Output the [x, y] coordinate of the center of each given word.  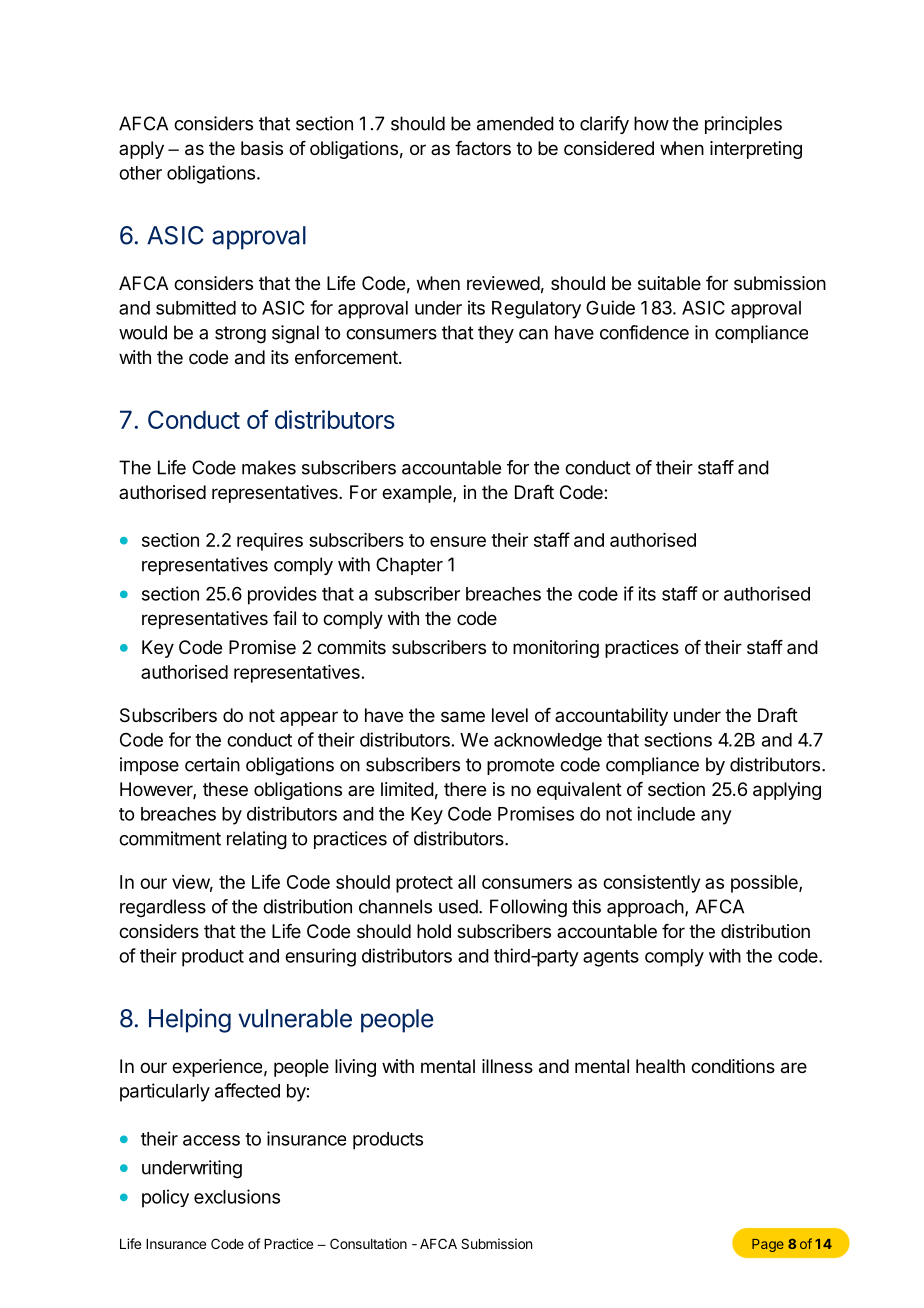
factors [483, 148]
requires [270, 542]
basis [262, 148]
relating [257, 840]
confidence [644, 332]
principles [743, 125]
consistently [651, 884]
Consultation [368, 1243]
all [466, 882]
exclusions [237, 1196]
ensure [458, 541]
